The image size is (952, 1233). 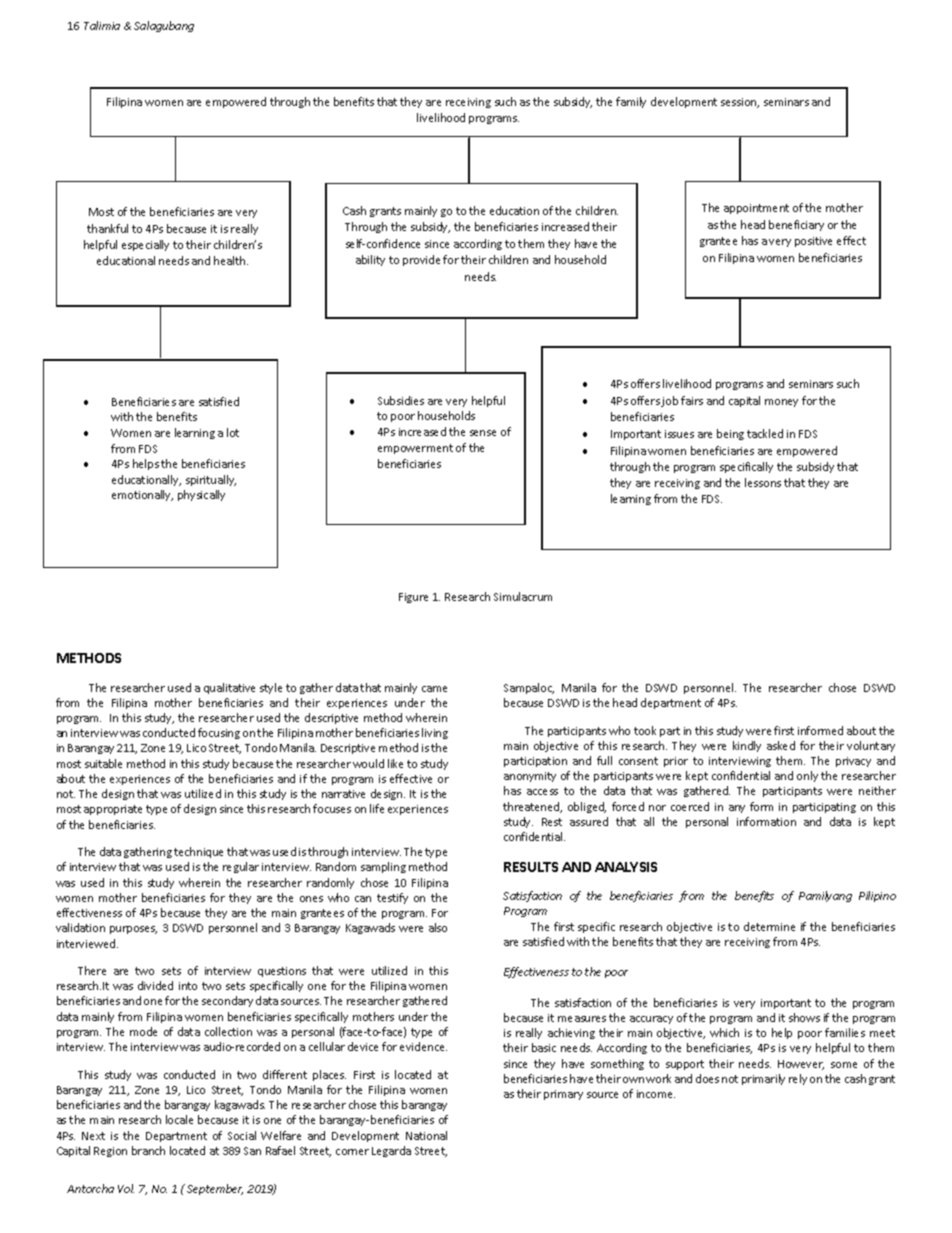 What do you see at coordinates (107, 228) in the screenshot?
I see `thankful` at bounding box center [107, 228].
